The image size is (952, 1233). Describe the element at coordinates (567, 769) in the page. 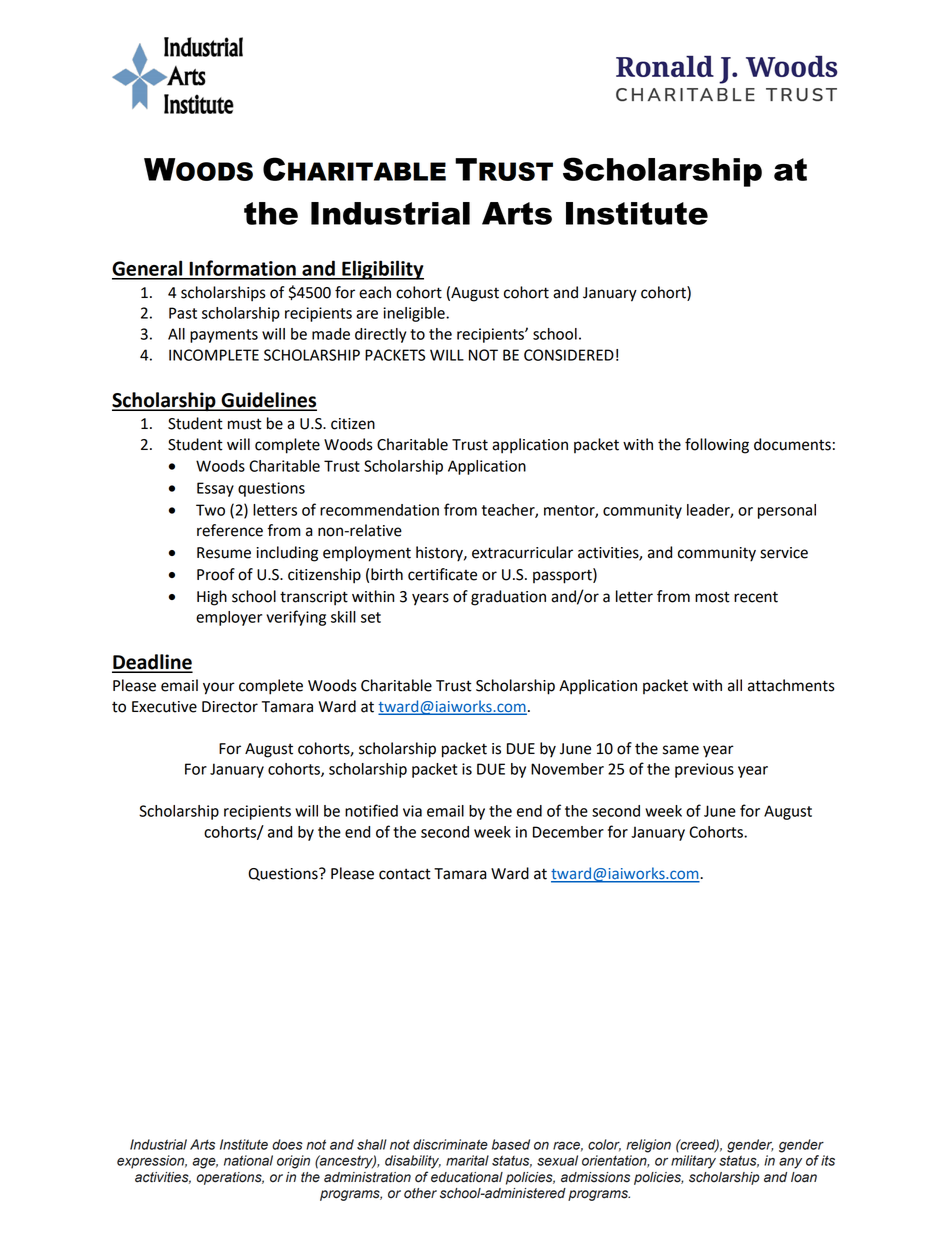

I see `November` at that location.
